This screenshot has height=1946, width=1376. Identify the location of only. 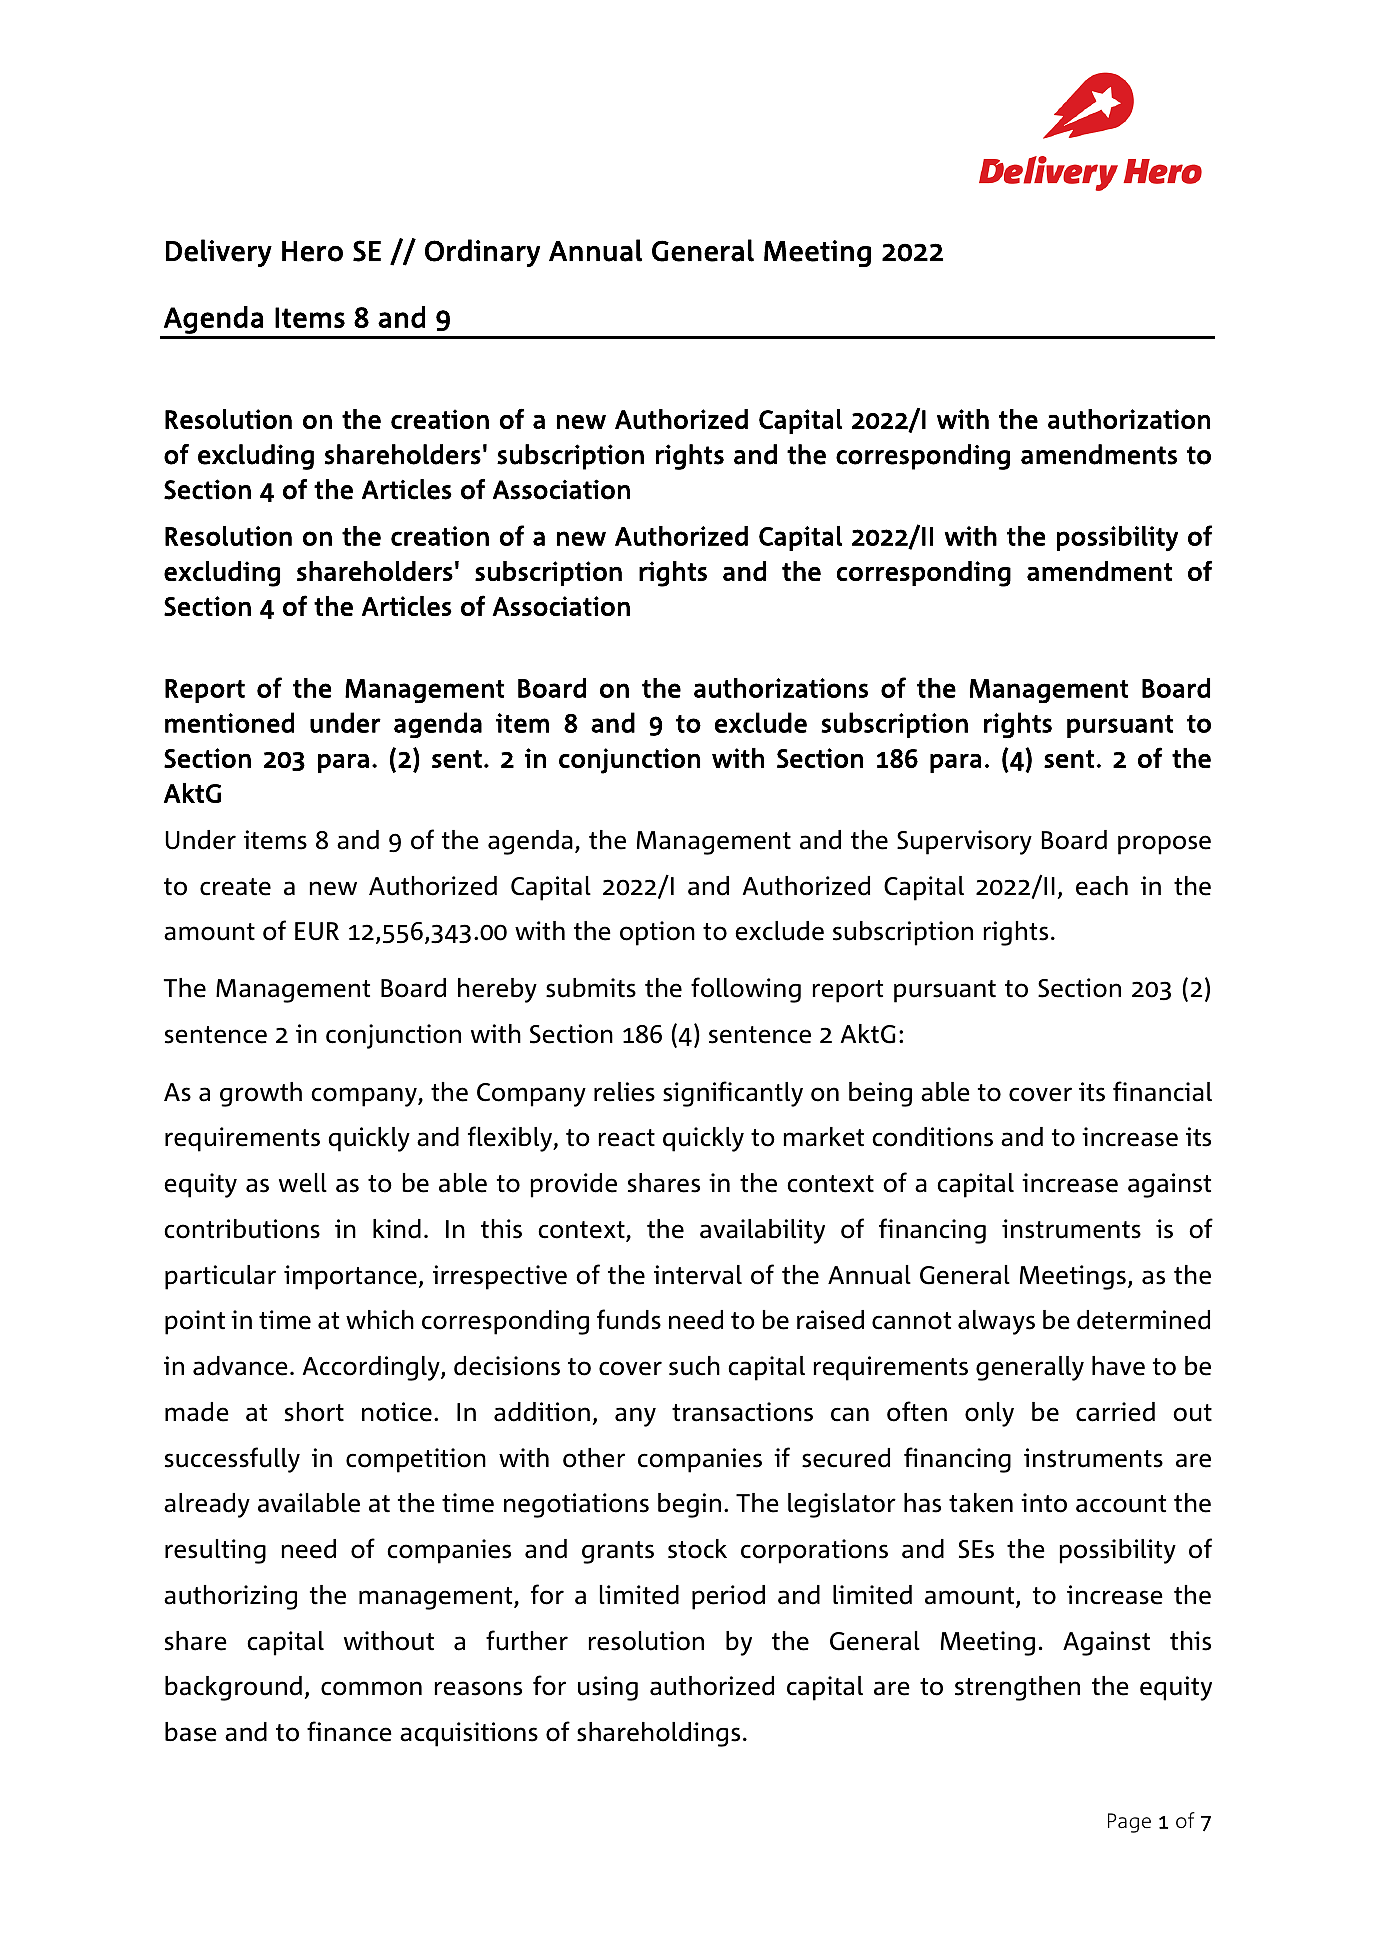
(989, 1414).
